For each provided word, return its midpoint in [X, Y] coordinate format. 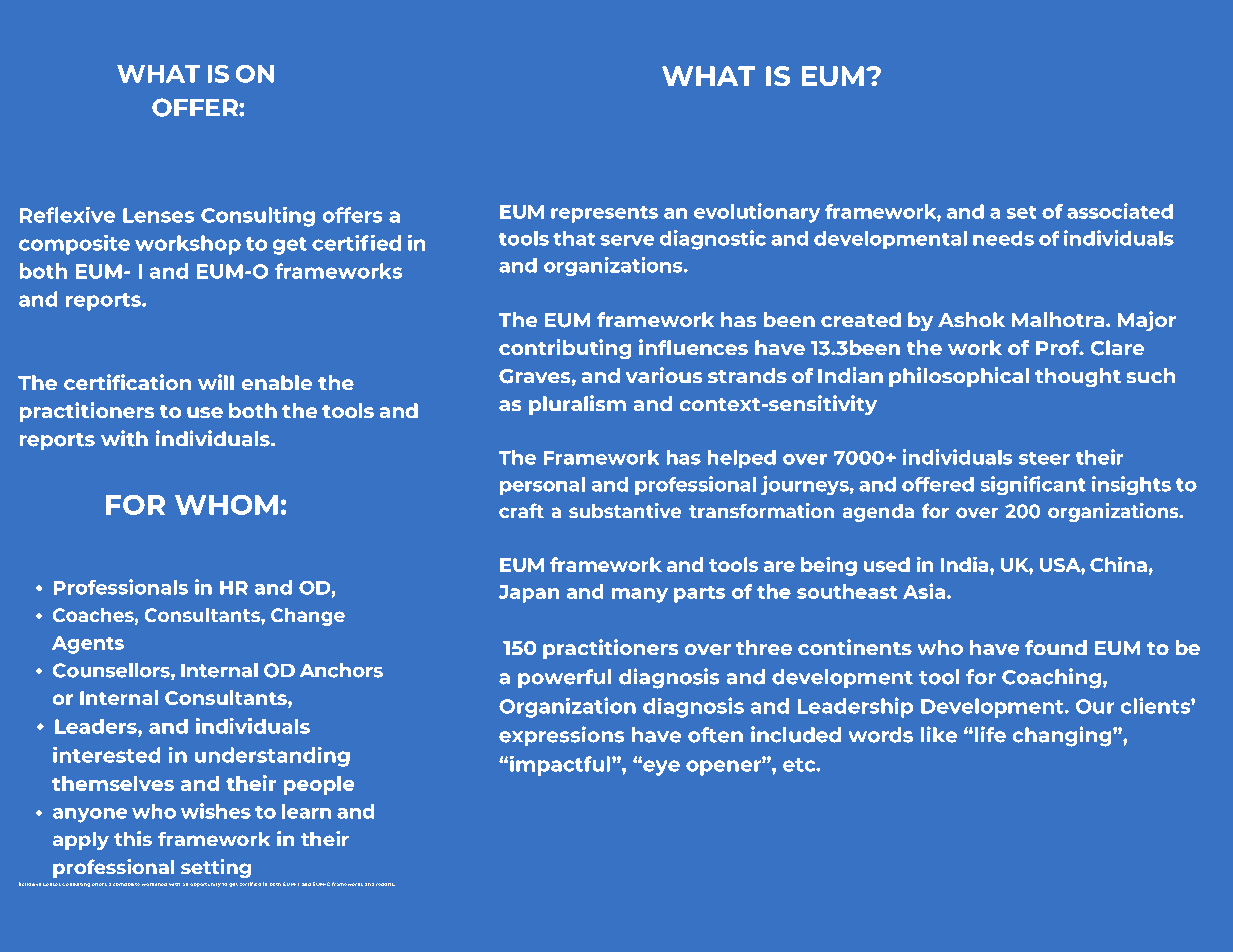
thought [1078, 377]
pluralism [577, 405]
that [574, 238]
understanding [272, 757]
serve [627, 240]
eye [660, 768]
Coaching [1051, 678]
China [1118, 564]
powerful [564, 678]
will [216, 382]
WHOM [226, 505]
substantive [625, 510]
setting [216, 868]
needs [1003, 238]
